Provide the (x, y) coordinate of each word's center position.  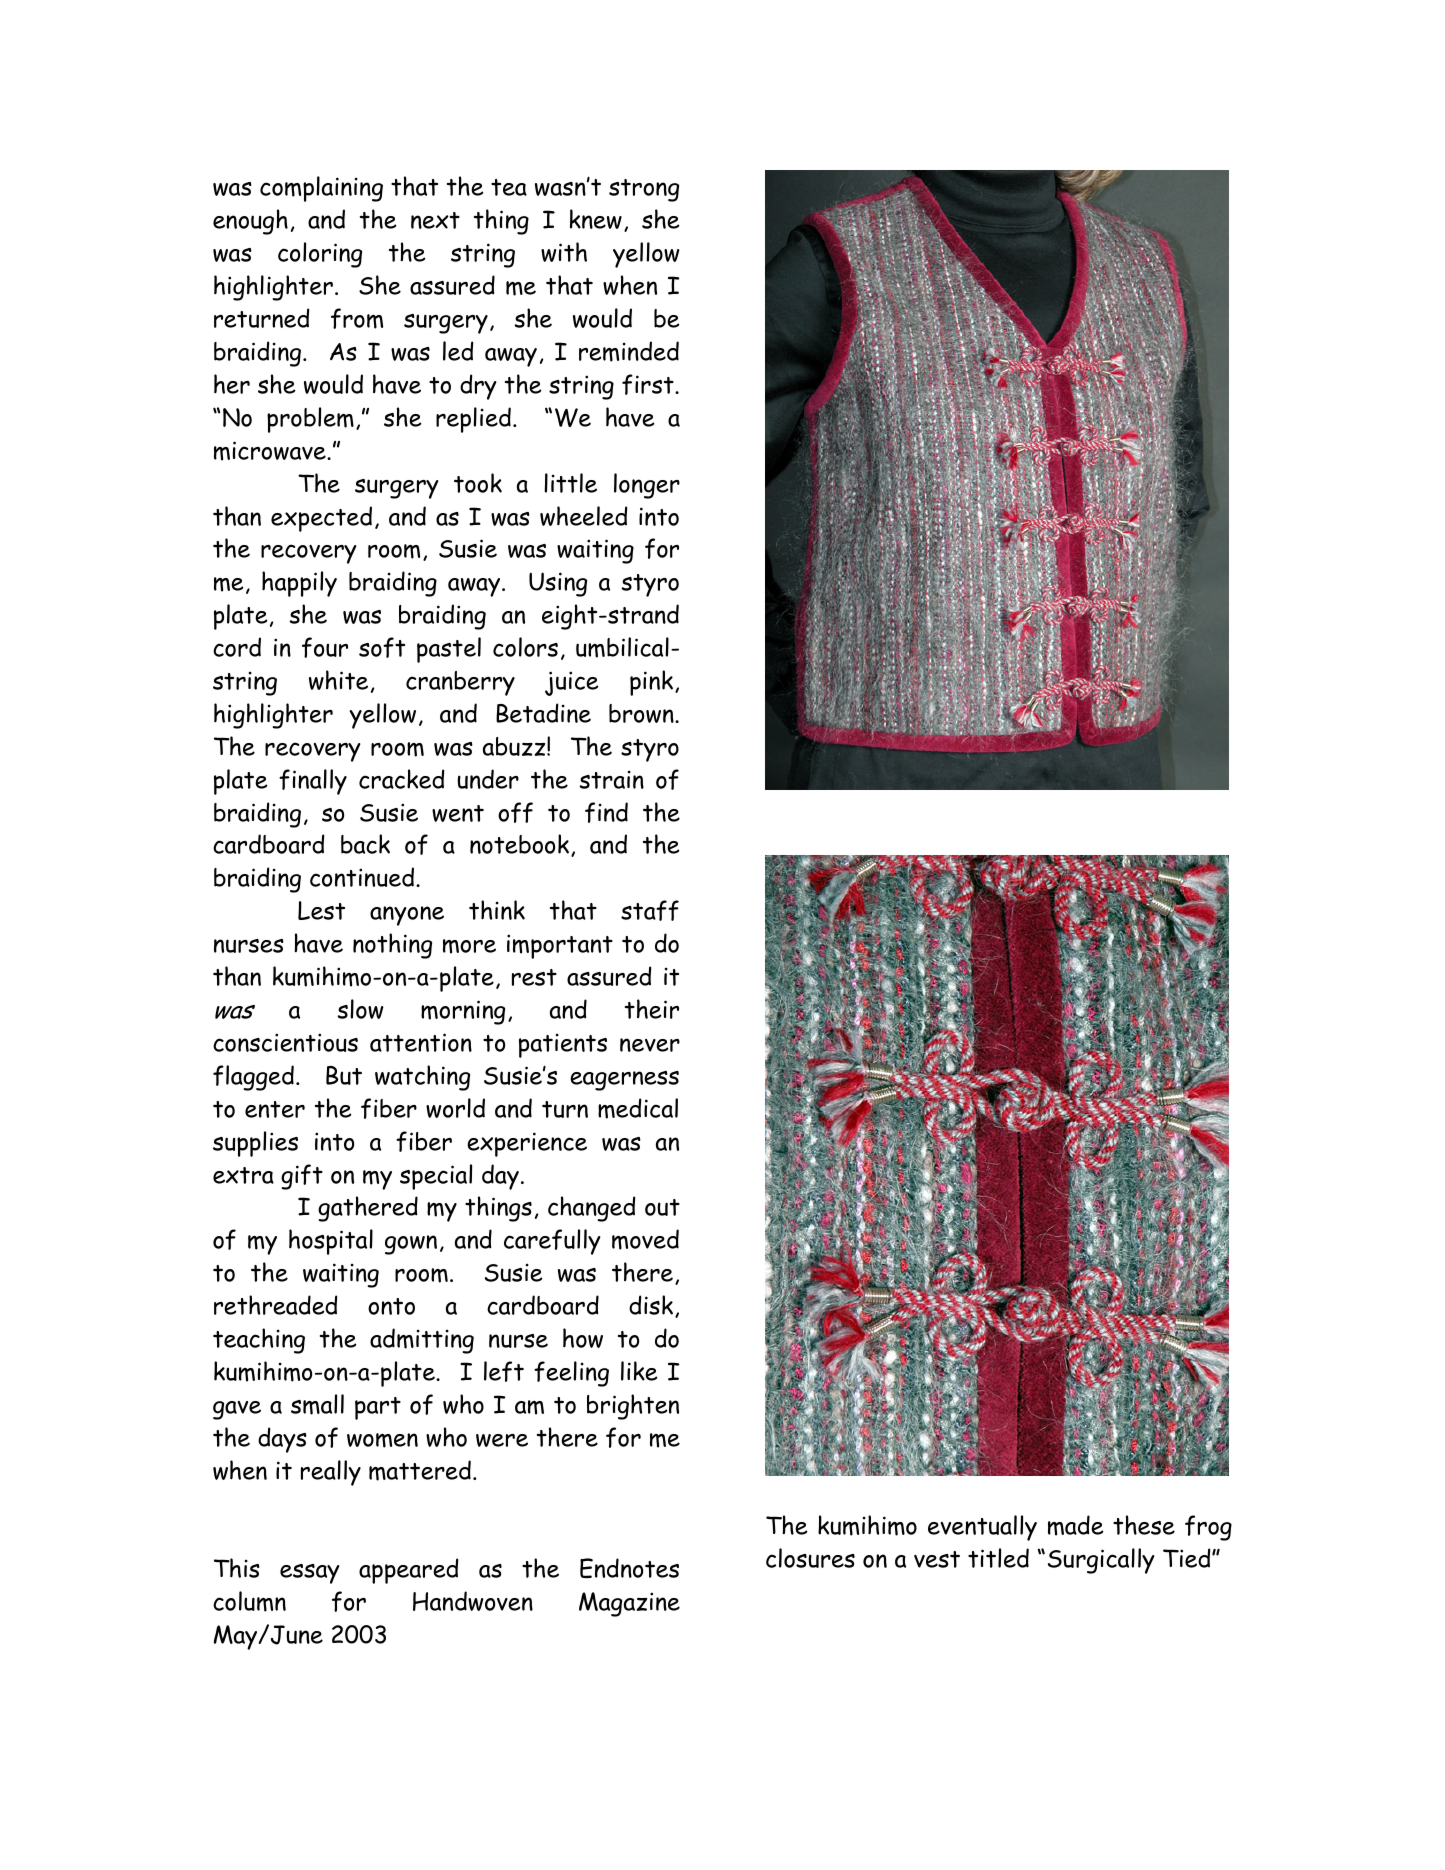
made (1075, 1525)
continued (362, 877)
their (652, 1009)
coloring (320, 255)
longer (647, 486)
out (662, 1207)
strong (644, 190)
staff (650, 910)
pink (653, 683)
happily (299, 584)
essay (310, 1574)
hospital (331, 1242)
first (649, 384)
